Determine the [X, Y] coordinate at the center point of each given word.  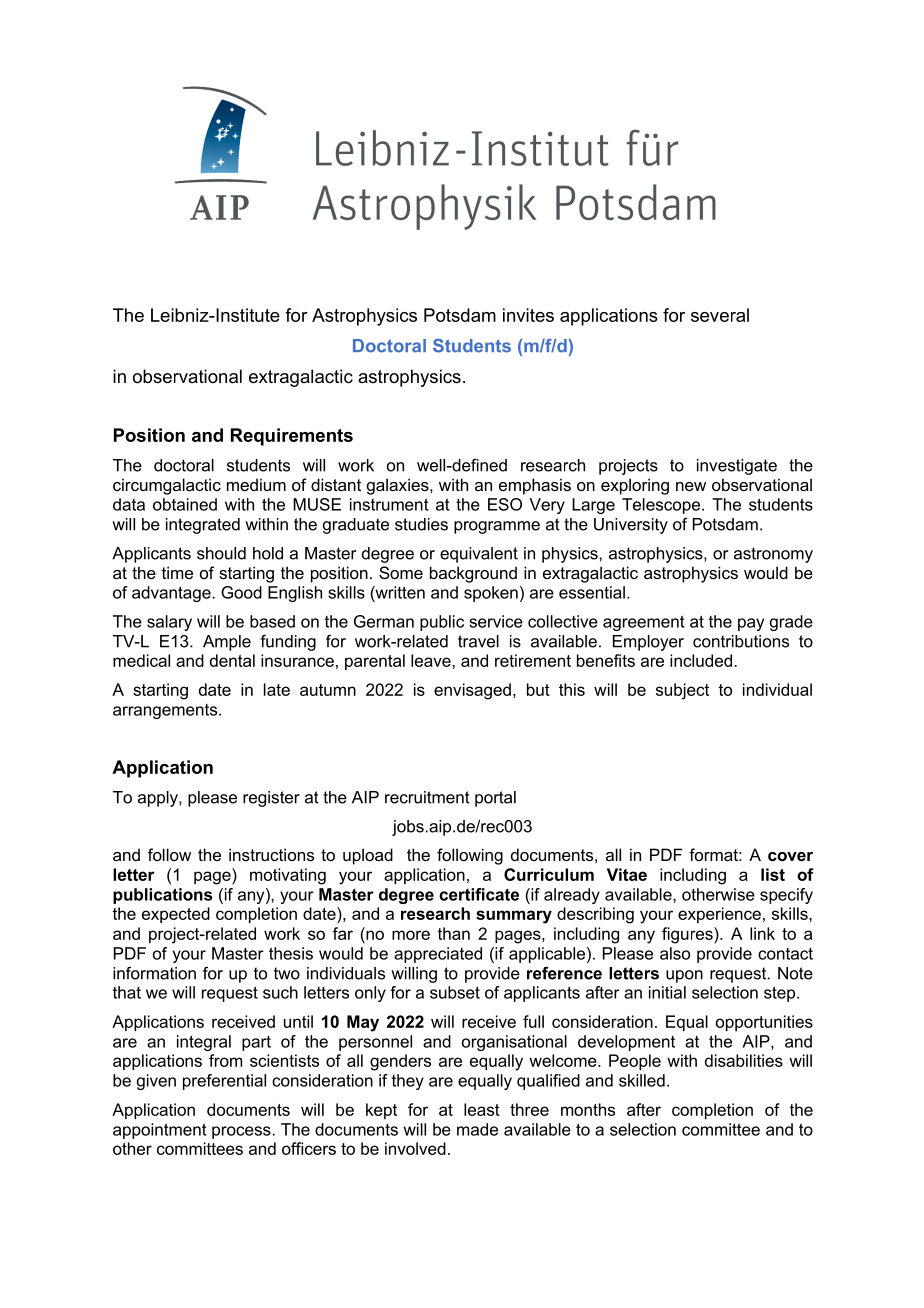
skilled [642, 1080]
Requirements [292, 437]
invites [528, 315]
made [477, 1129]
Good [241, 592]
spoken [491, 594]
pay [751, 624]
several [720, 315]
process [241, 1132]
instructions [271, 854]
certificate [479, 894]
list [773, 874]
